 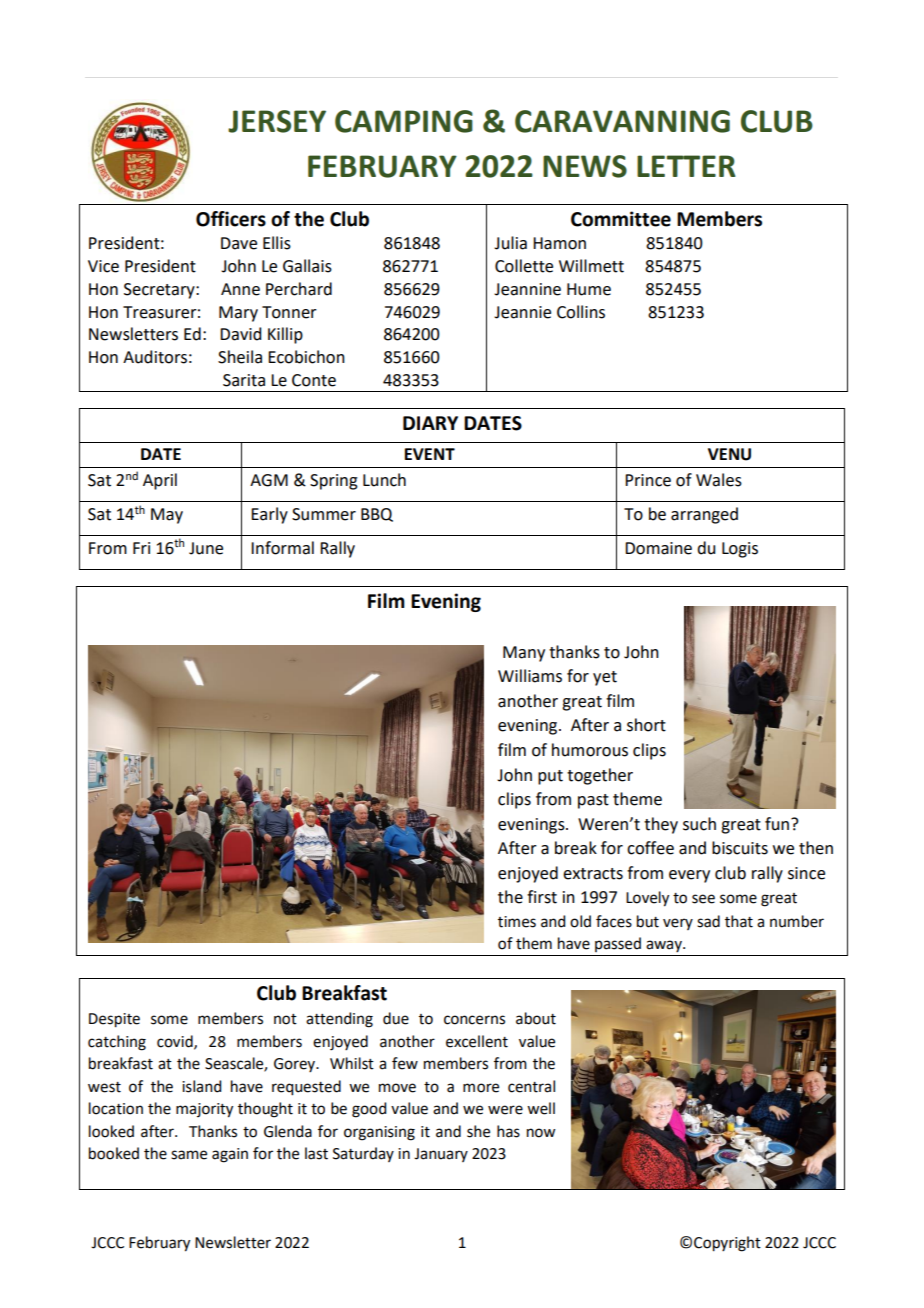 What do you see at coordinates (114, 1020) in the page?
I see `Despite` at bounding box center [114, 1020].
